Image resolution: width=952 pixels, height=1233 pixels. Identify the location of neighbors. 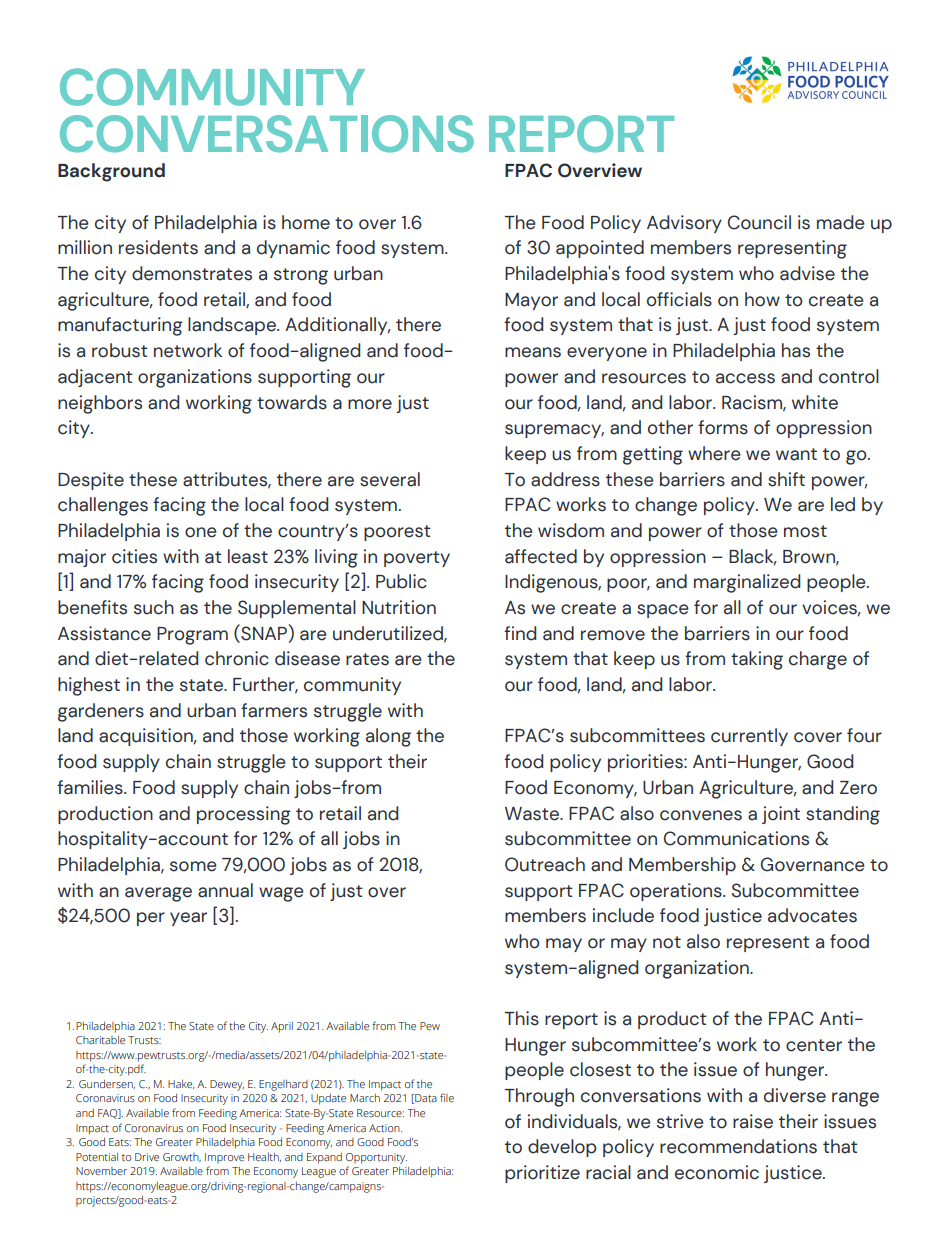
(100, 404).
